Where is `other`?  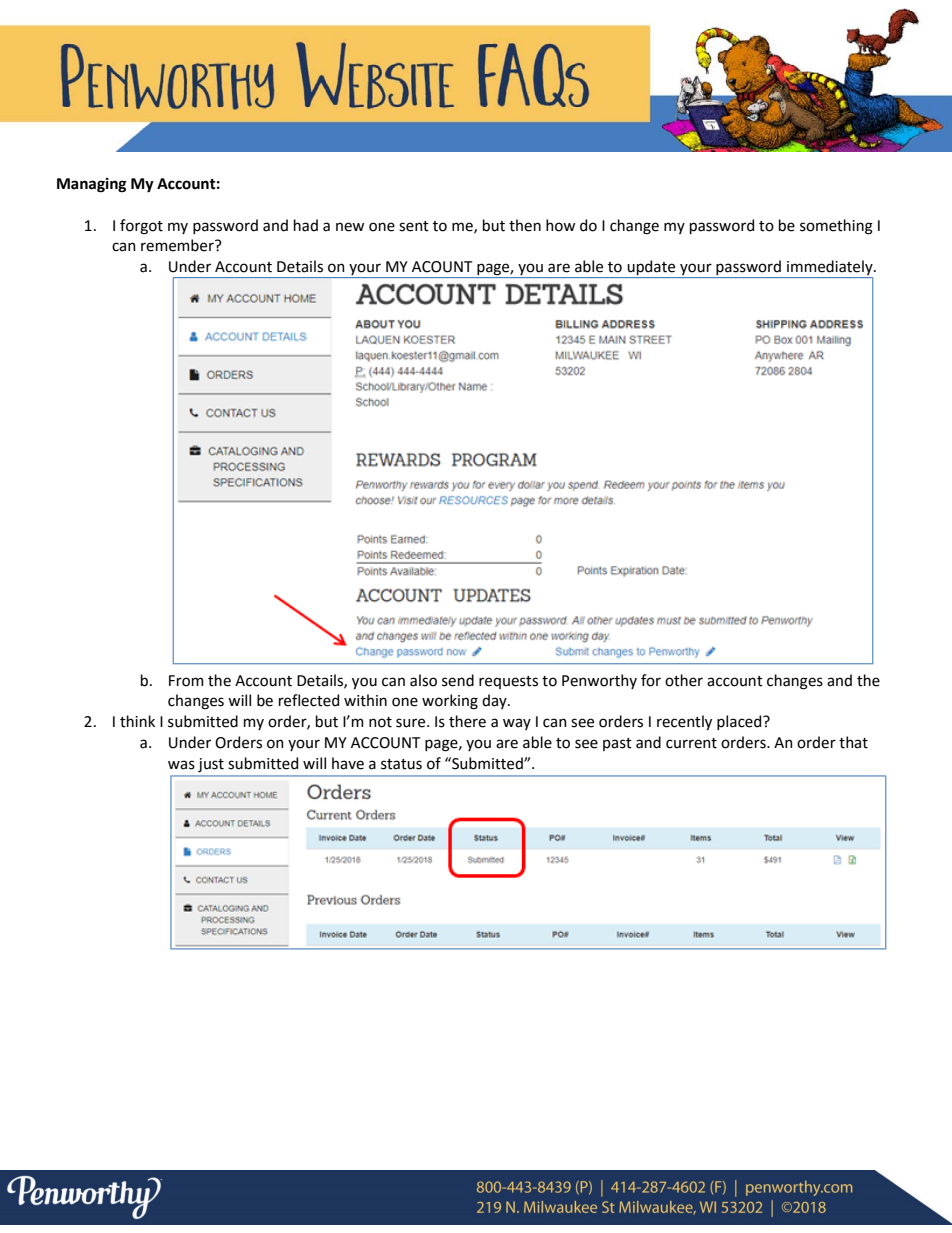 other is located at coordinates (684, 680).
